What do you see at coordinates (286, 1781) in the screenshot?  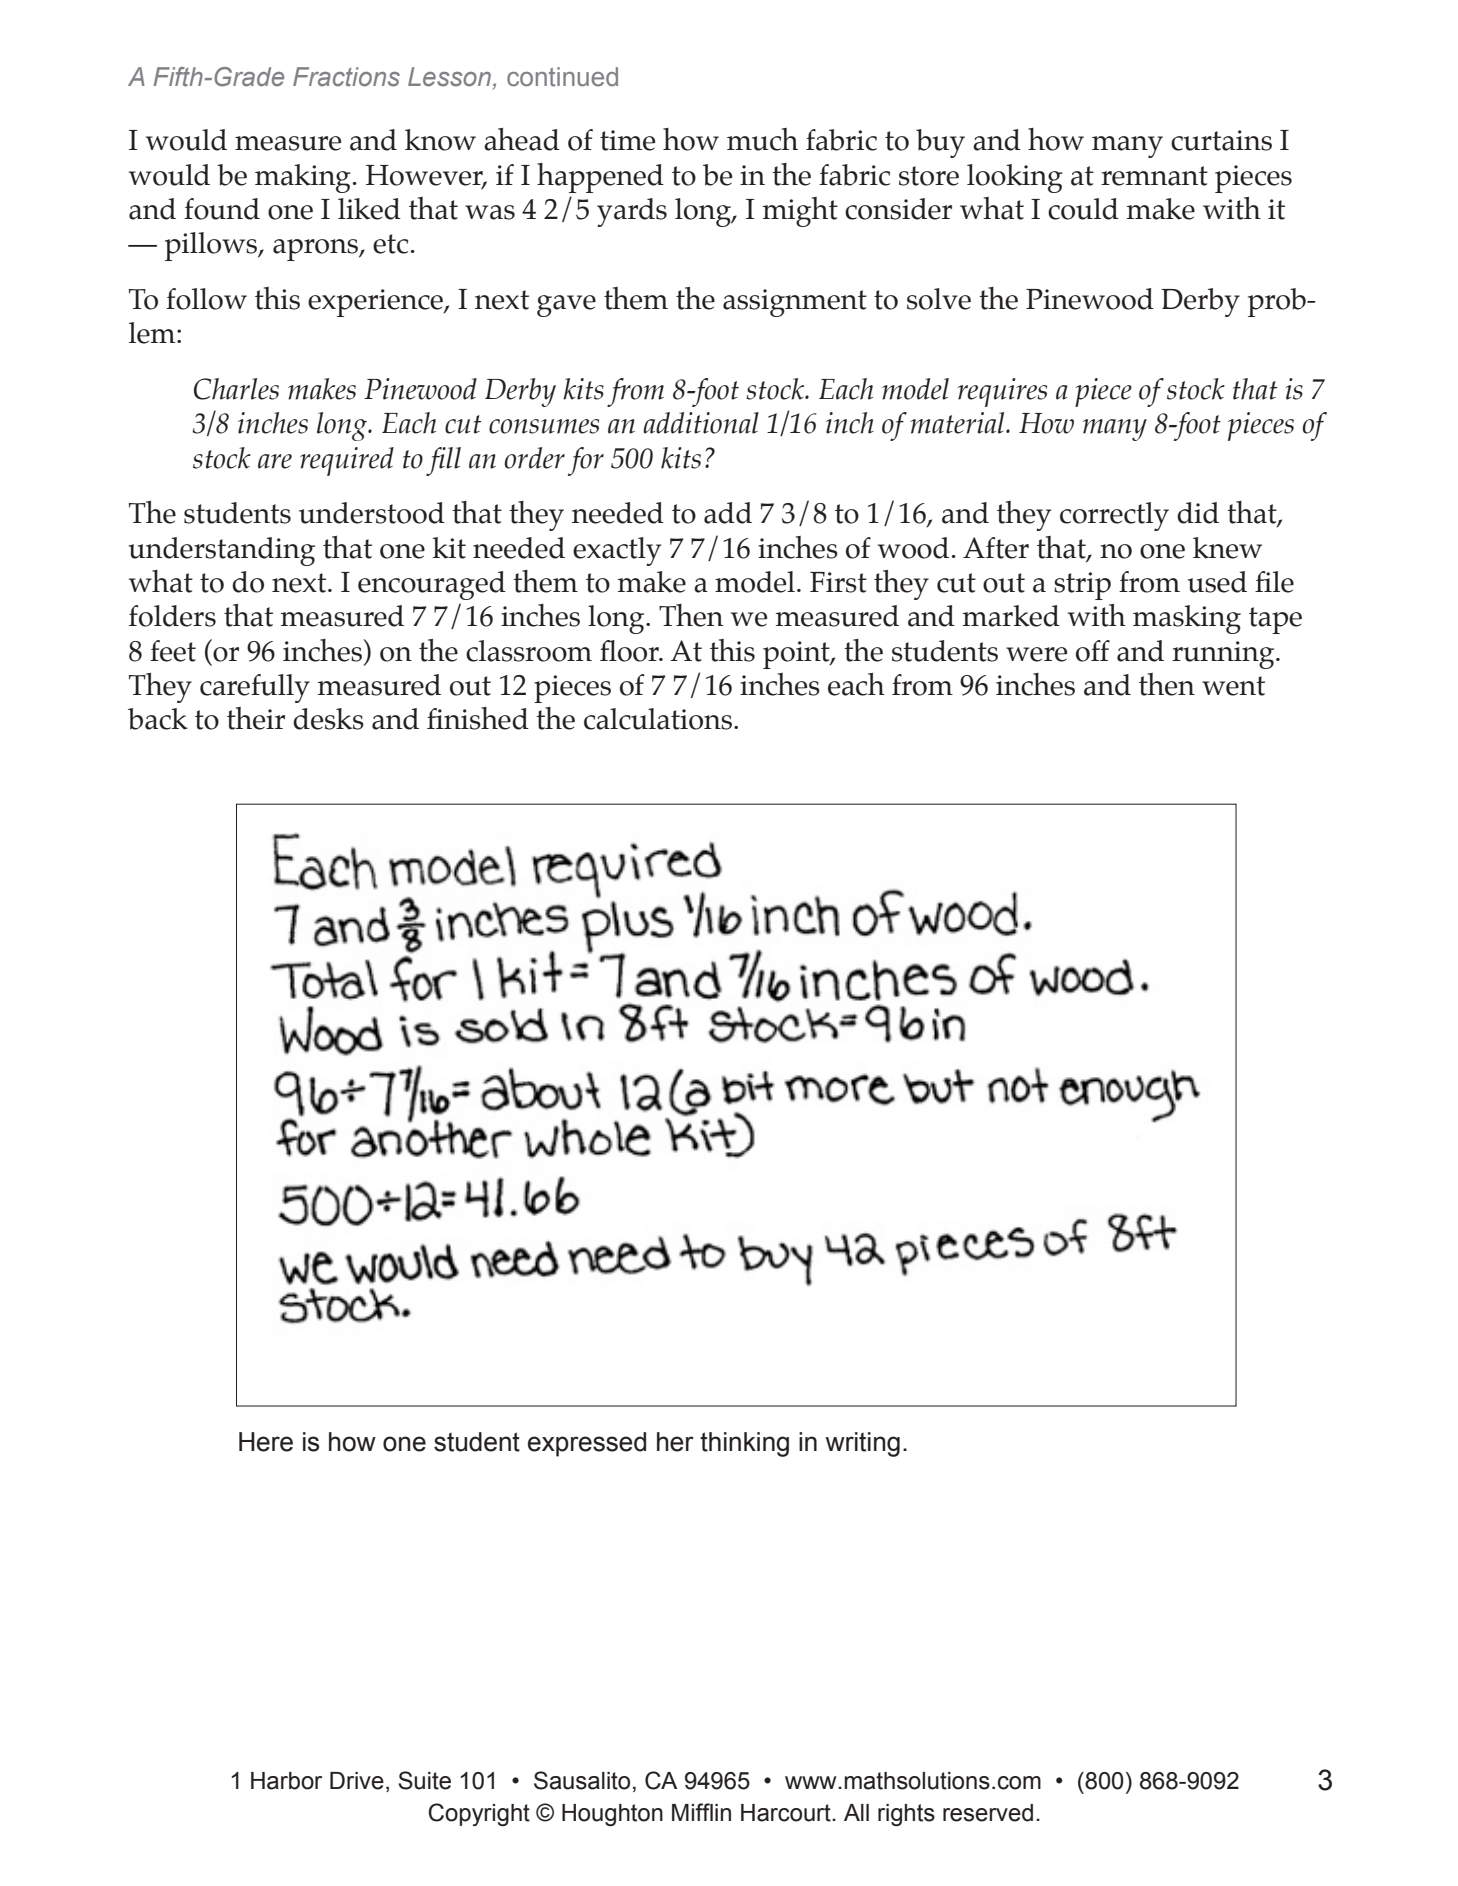 I see `Harbor` at bounding box center [286, 1781].
